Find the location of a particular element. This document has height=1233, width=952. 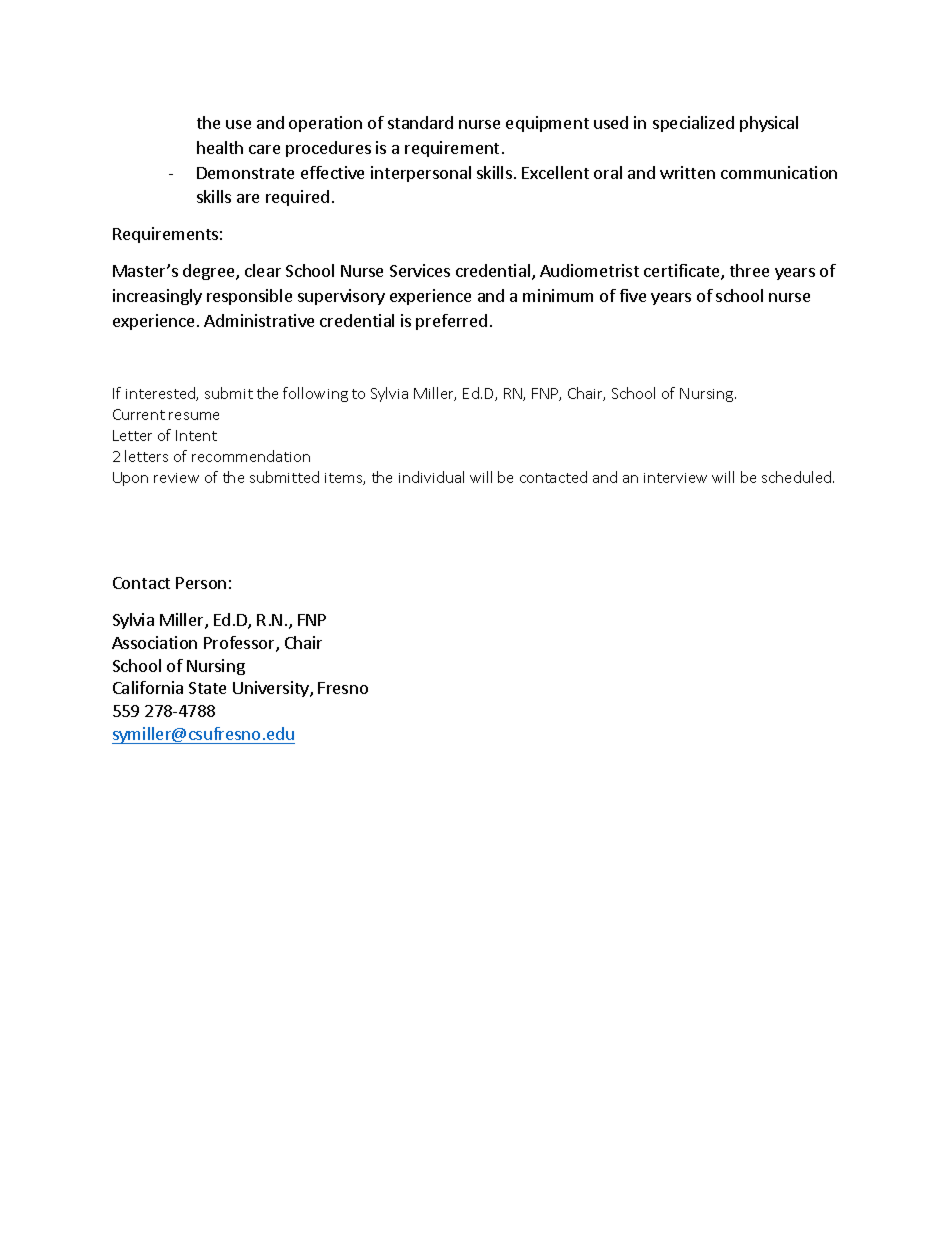

specialized is located at coordinates (693, 124).
